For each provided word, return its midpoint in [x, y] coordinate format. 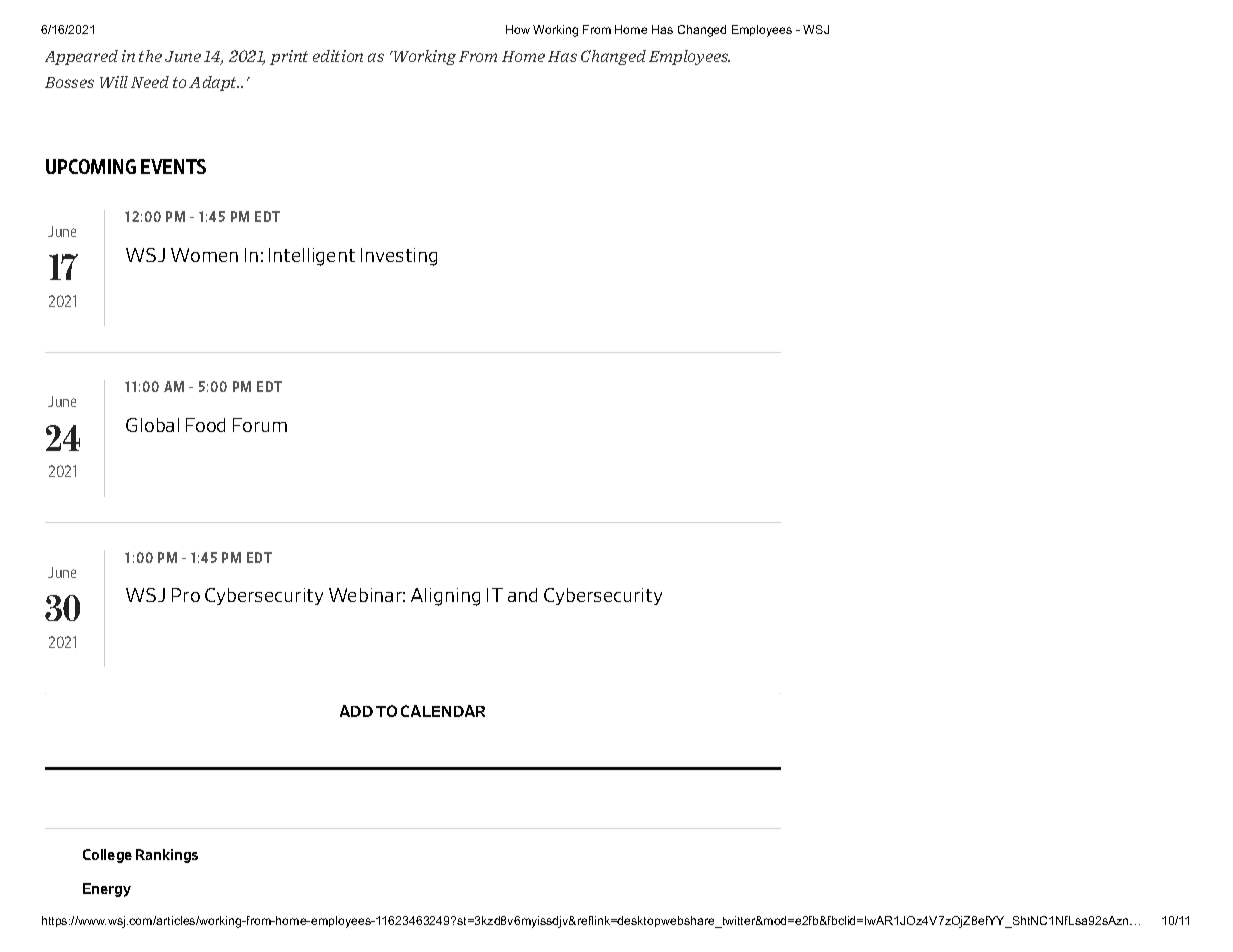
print [289, 57]
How [518, 29]
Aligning [445, 597]
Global [152, 425]
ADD [356, 711]
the [150, 56]
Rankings [167, 856]
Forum [260, 425]
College [107, 856]
